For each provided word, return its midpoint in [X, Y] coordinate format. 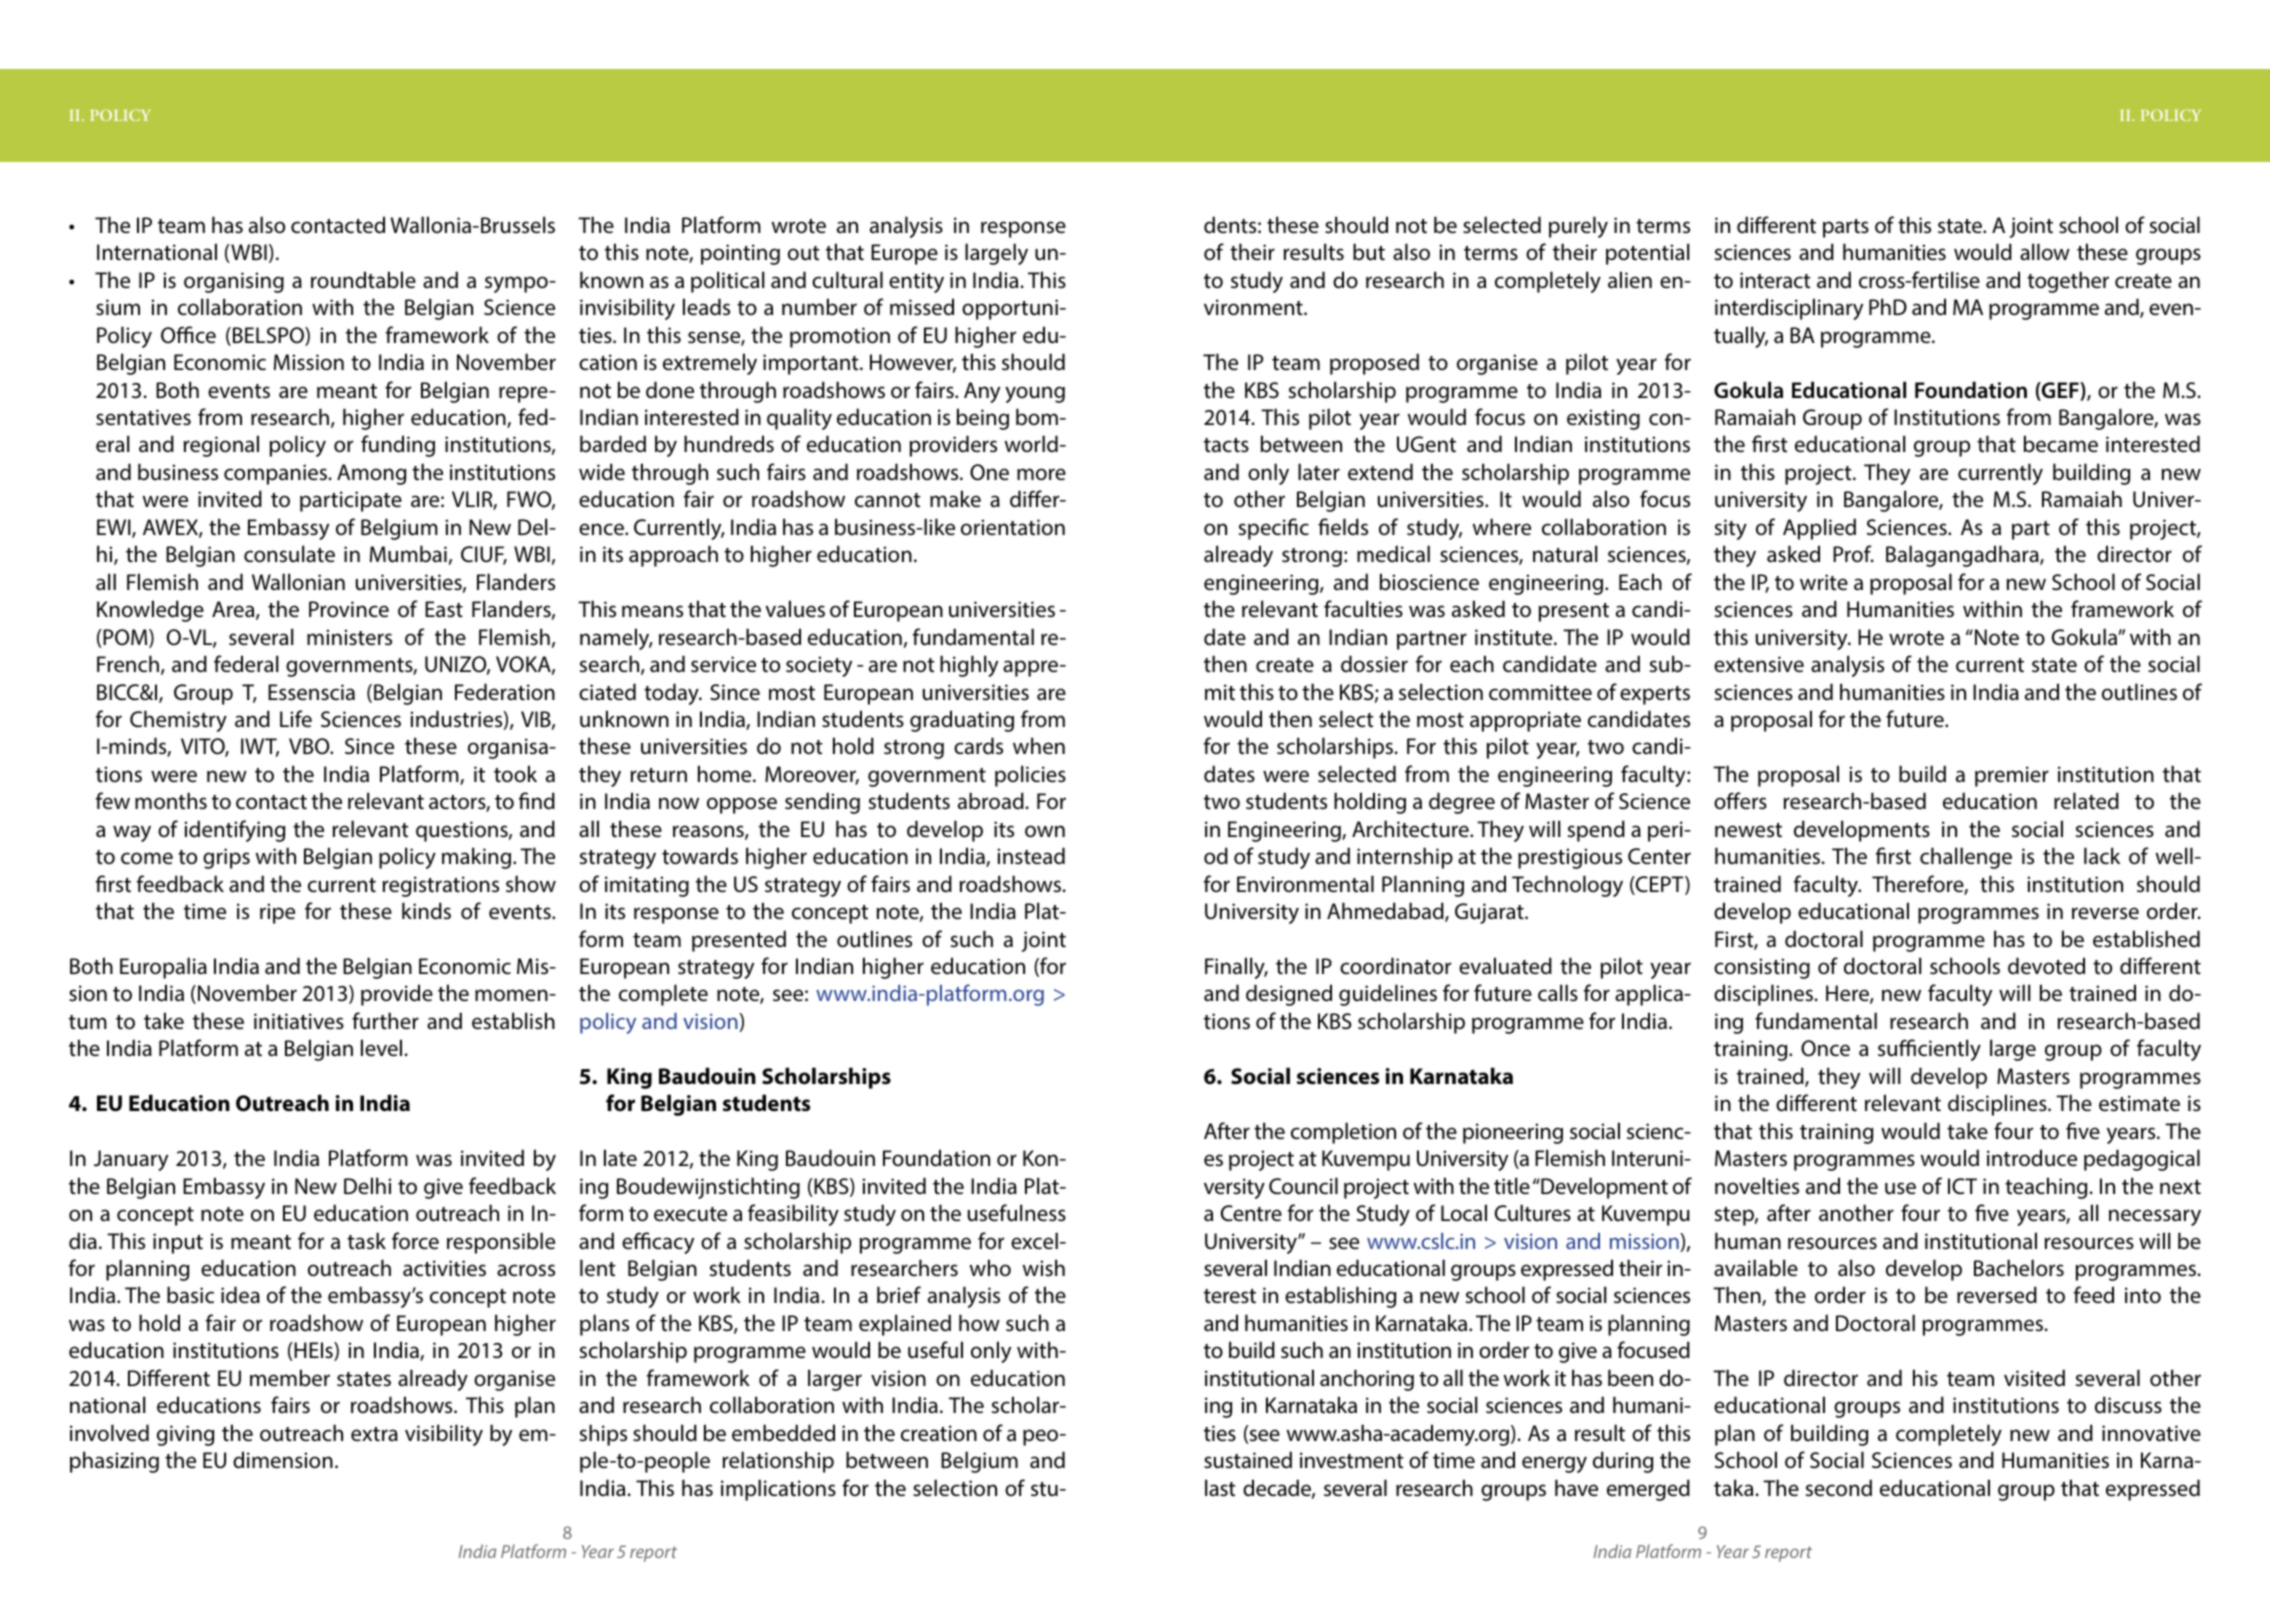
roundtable [363, 280]
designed [1289, 995]
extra [374, 1434]
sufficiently [1929, 1050]
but [1369, 252]
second [1839, 1488]
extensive [1759, 664]
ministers [349, 637]
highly [969, 666]
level [381, 1048]
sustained [1248, 1460]
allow [2045, 251]
